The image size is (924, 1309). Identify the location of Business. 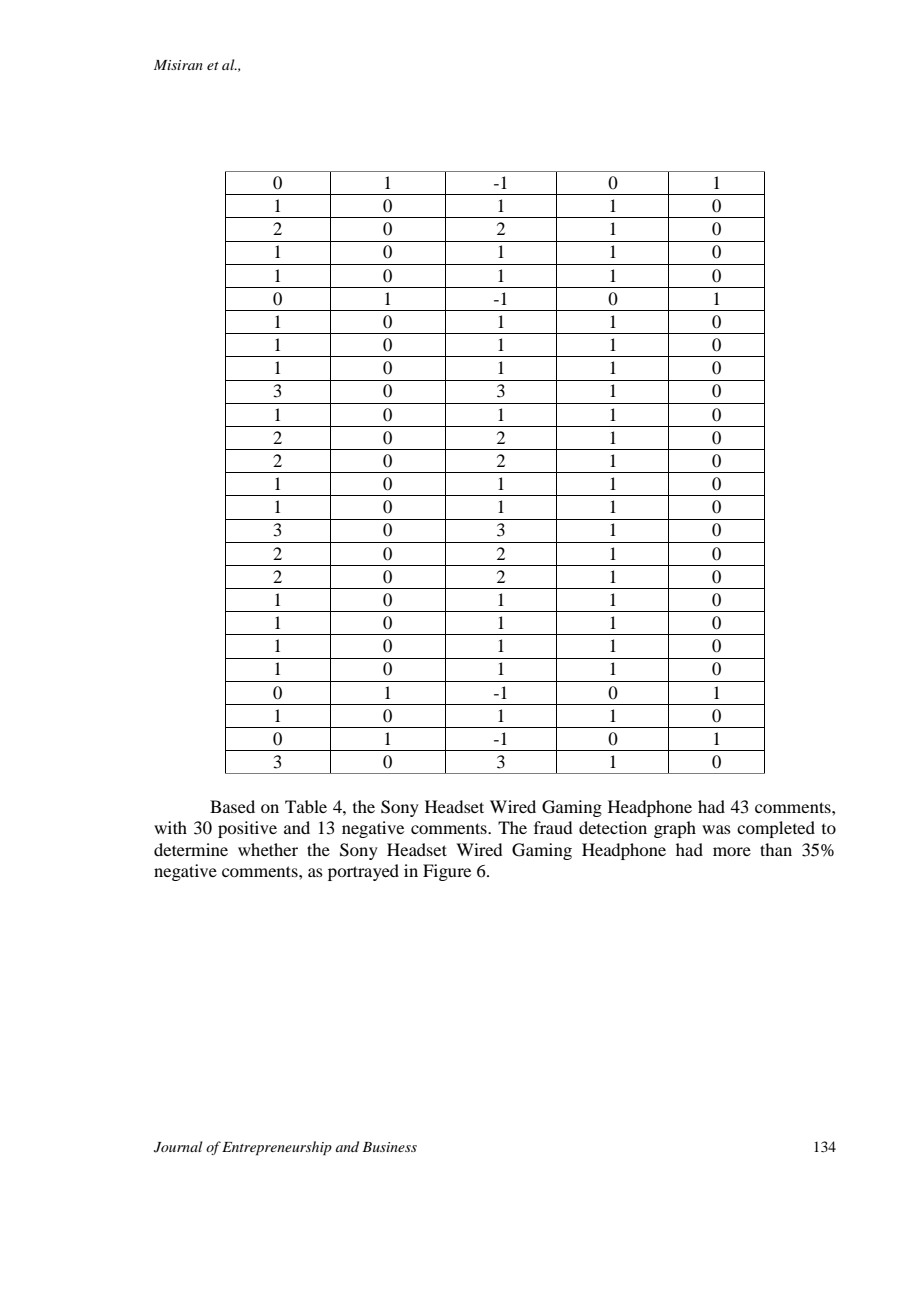
(389, 1147).
